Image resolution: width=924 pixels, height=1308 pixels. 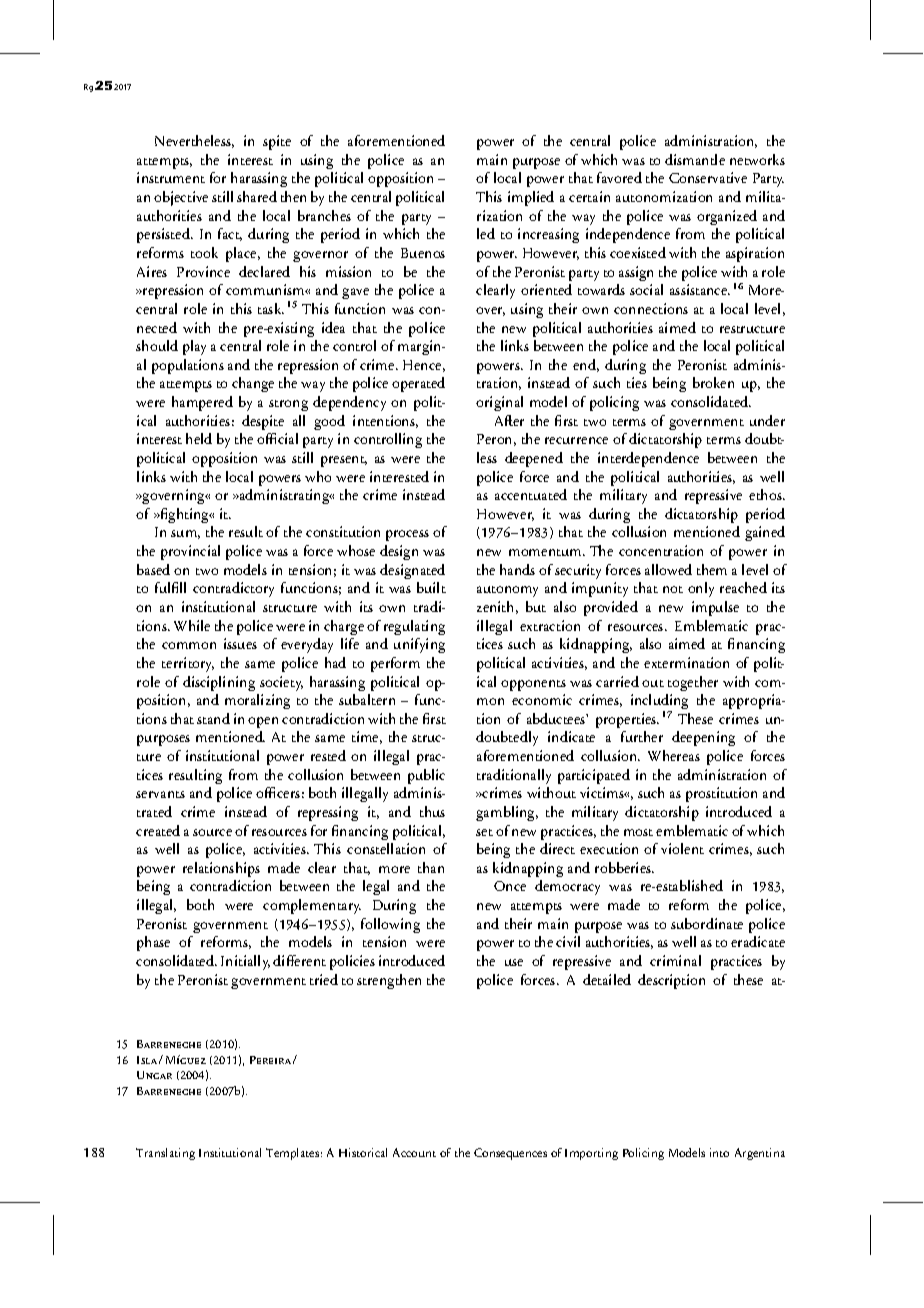 I want to click on Account, so click(x=414, y=1152).
